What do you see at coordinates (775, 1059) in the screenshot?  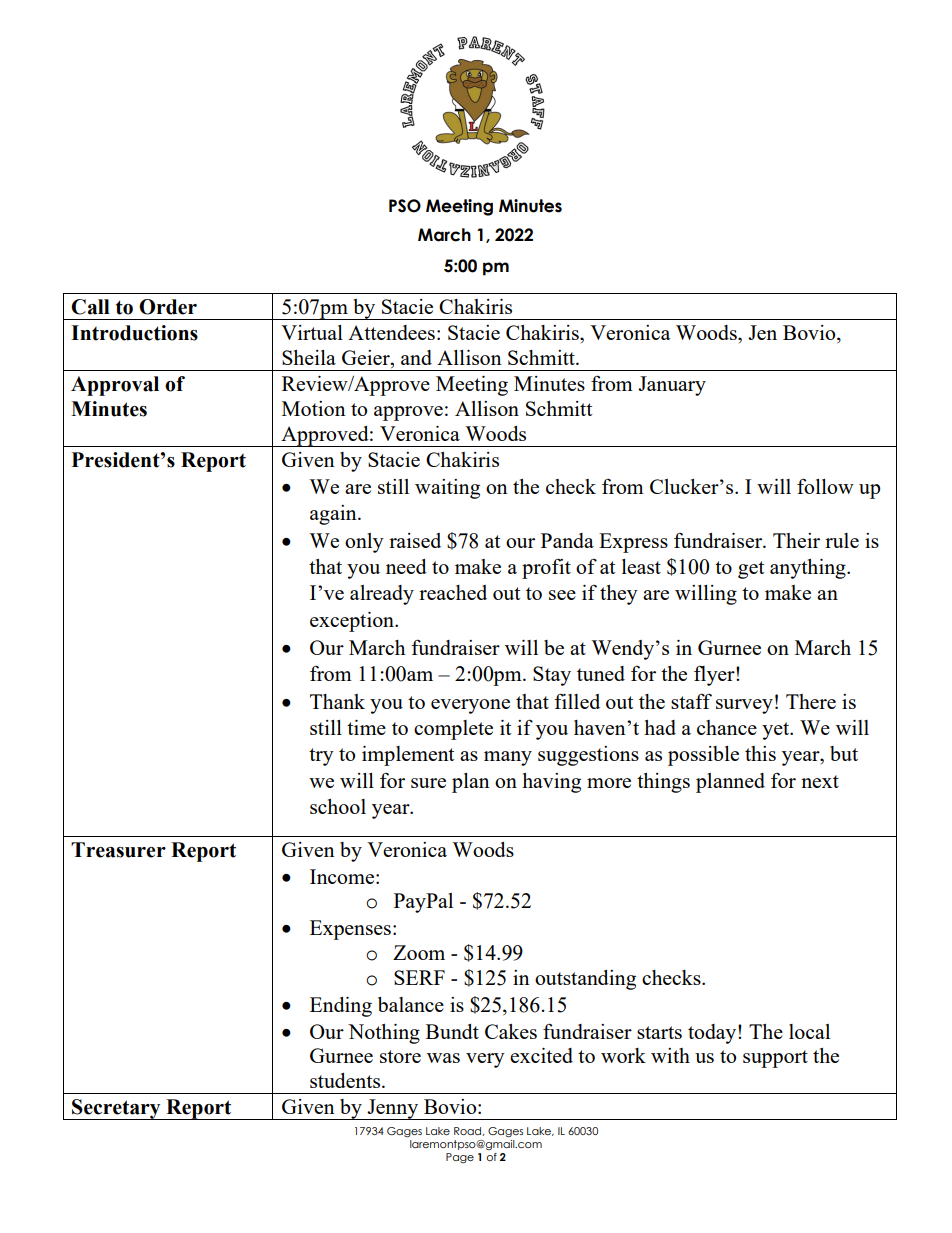 I see `support` at bounding box center [775, 1059].
